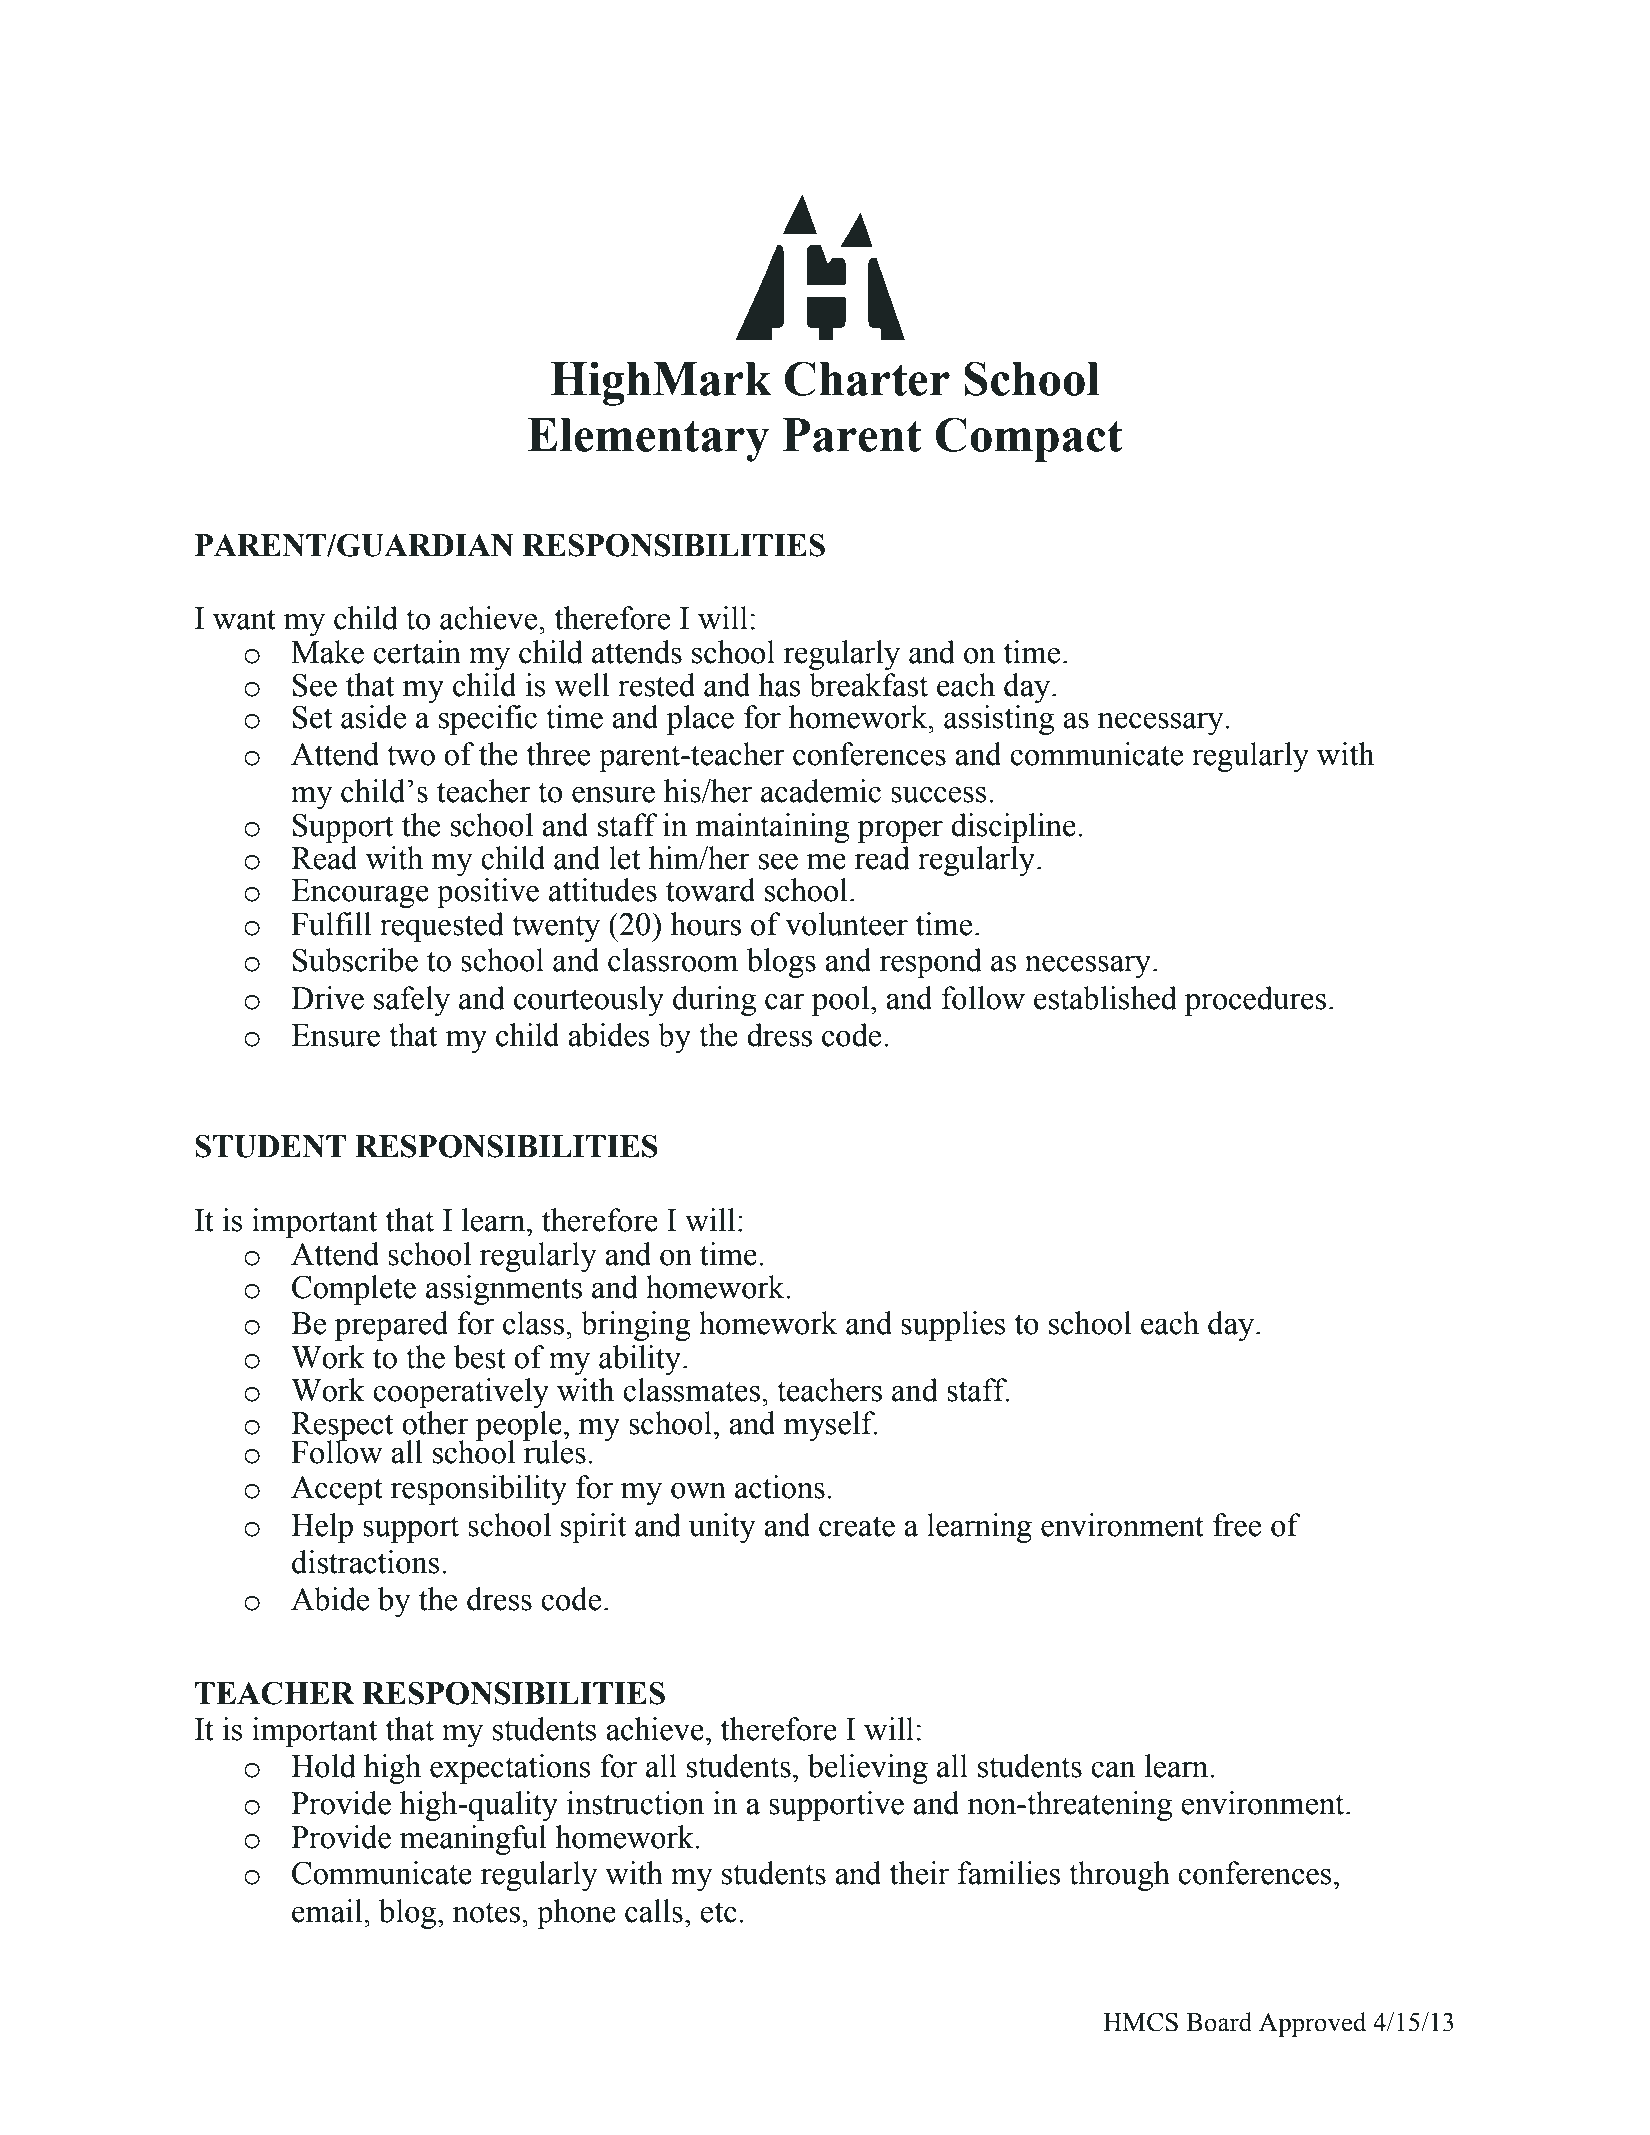 The height and width of the page is (2135, 1650). What do you see at coordinates (1219, 2022) in the page?
I see `Board` at bounding box center [1219, 2022].
